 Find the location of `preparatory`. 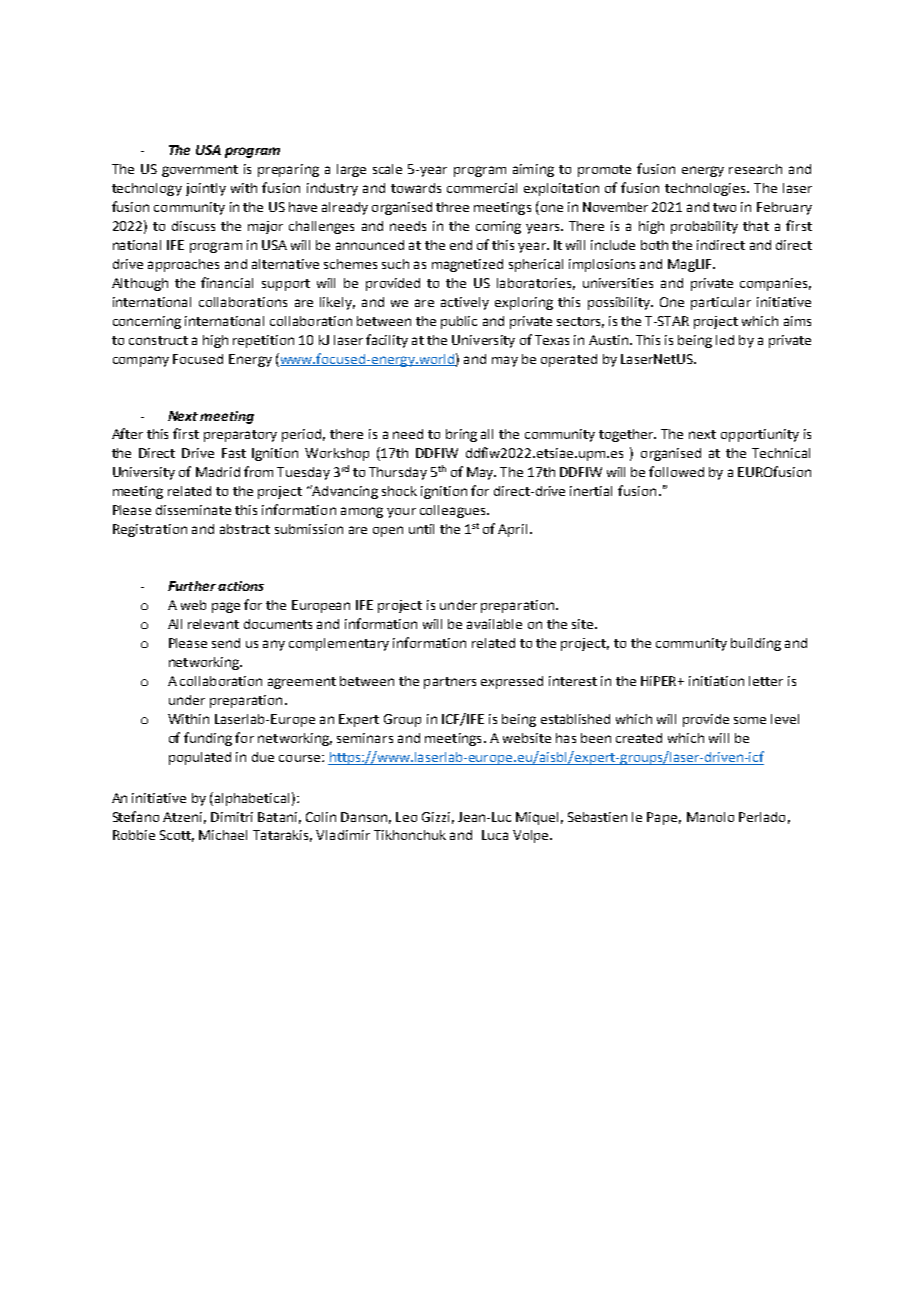

preparatory is located at coordinates (240, 436).
